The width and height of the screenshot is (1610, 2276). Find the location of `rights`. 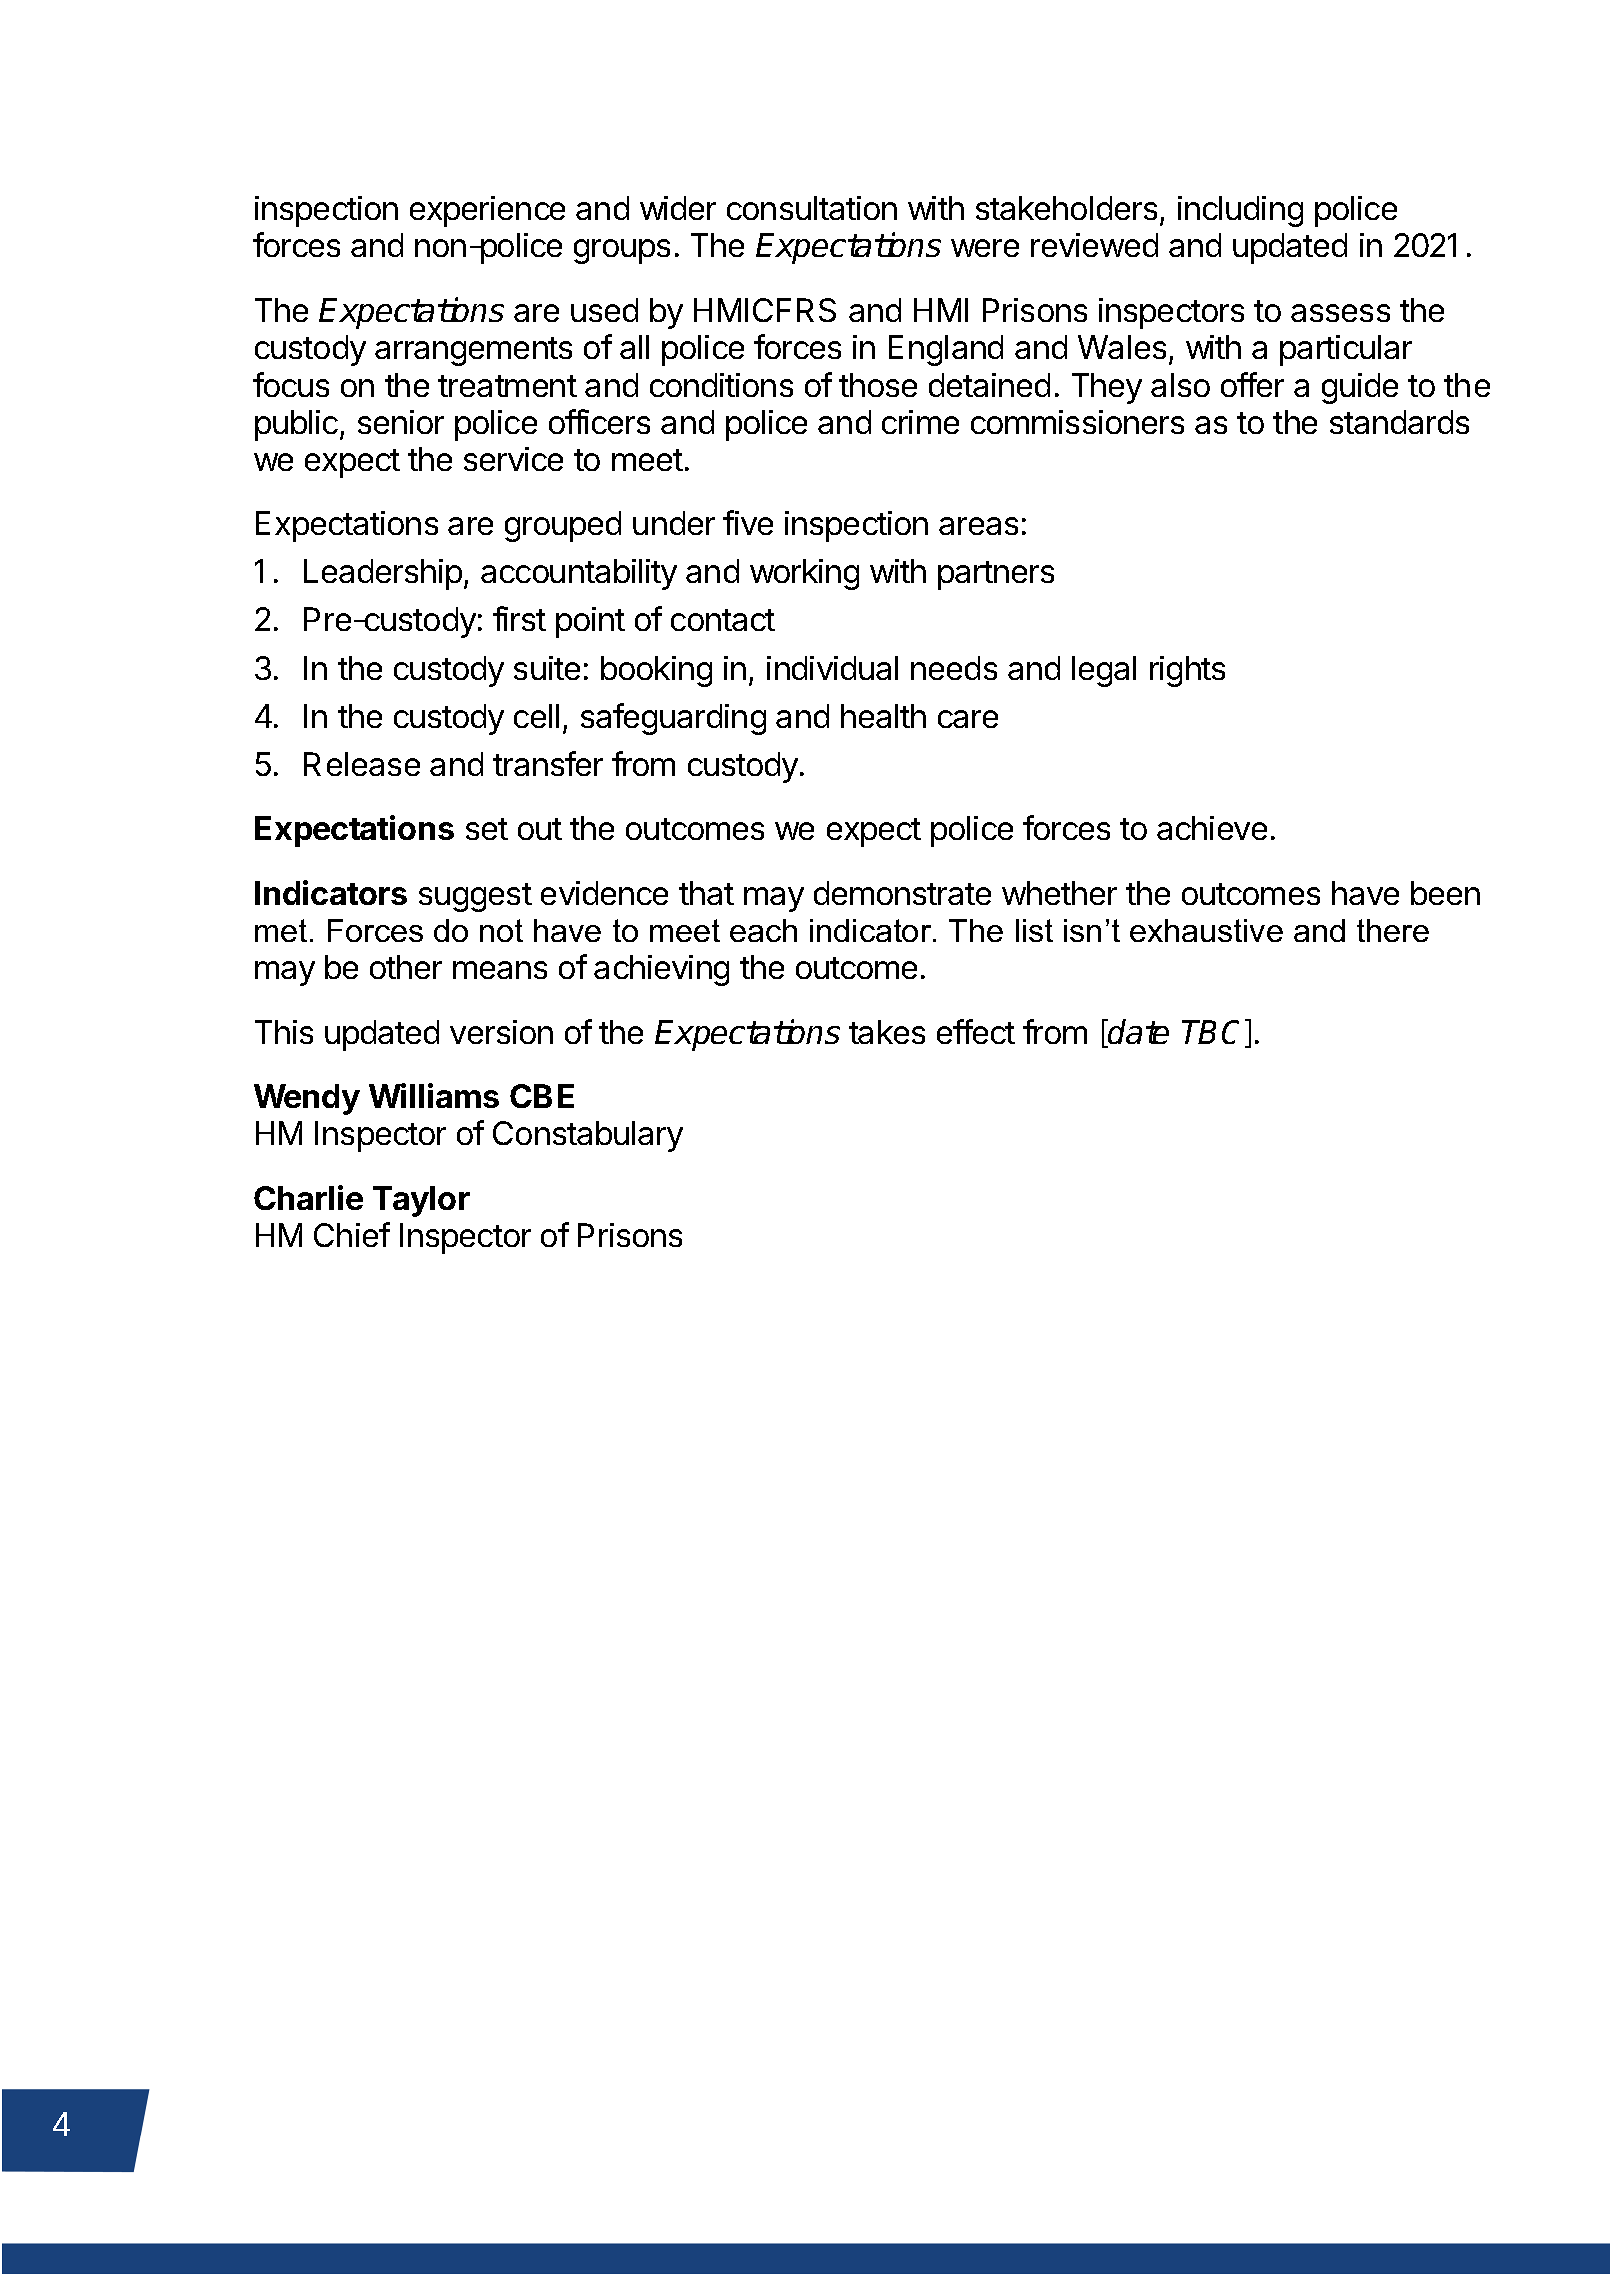

rights is located at coordinates (1187, 671).
